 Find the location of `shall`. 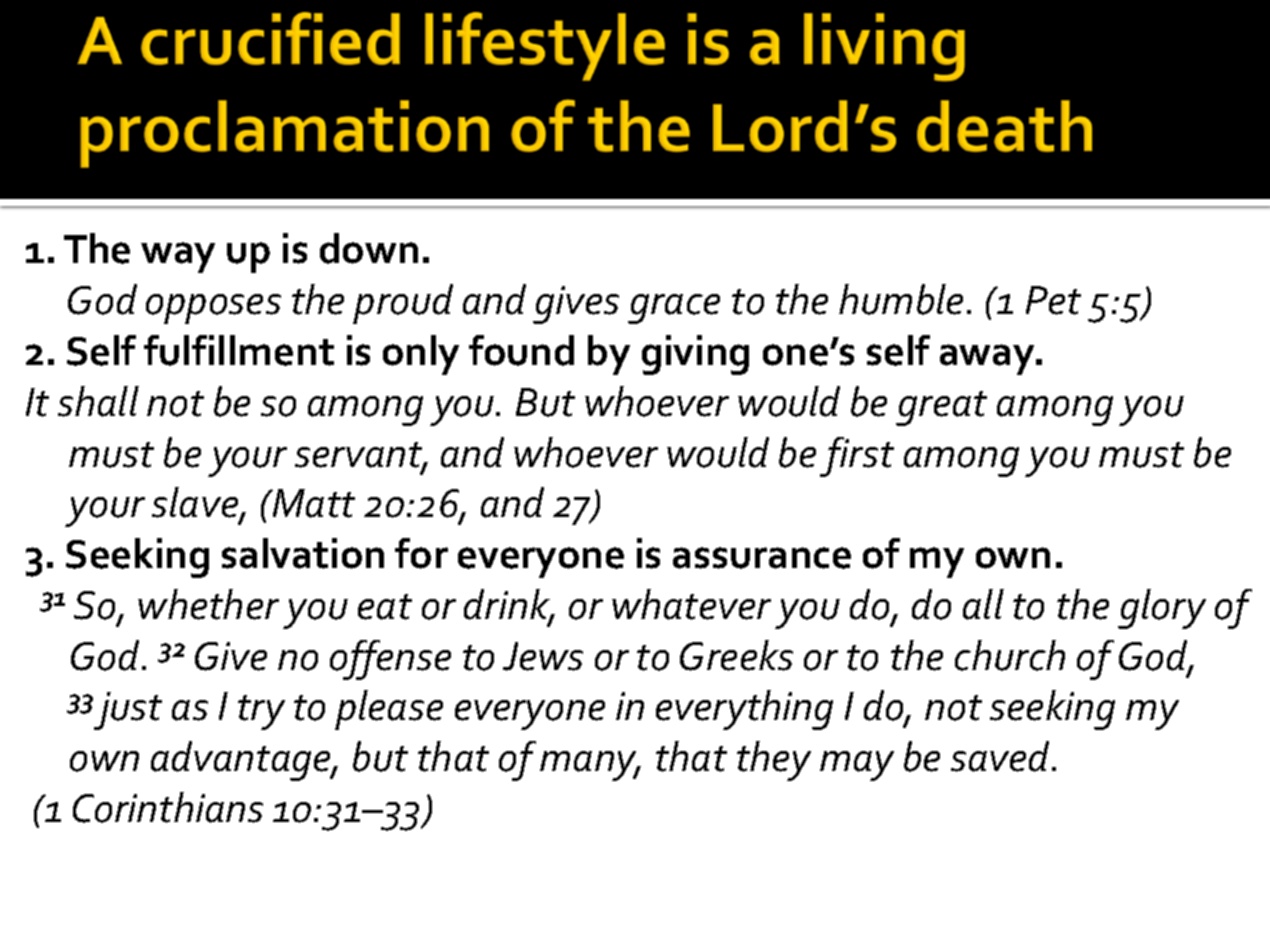

shall is located at coordinates (98, 401).
